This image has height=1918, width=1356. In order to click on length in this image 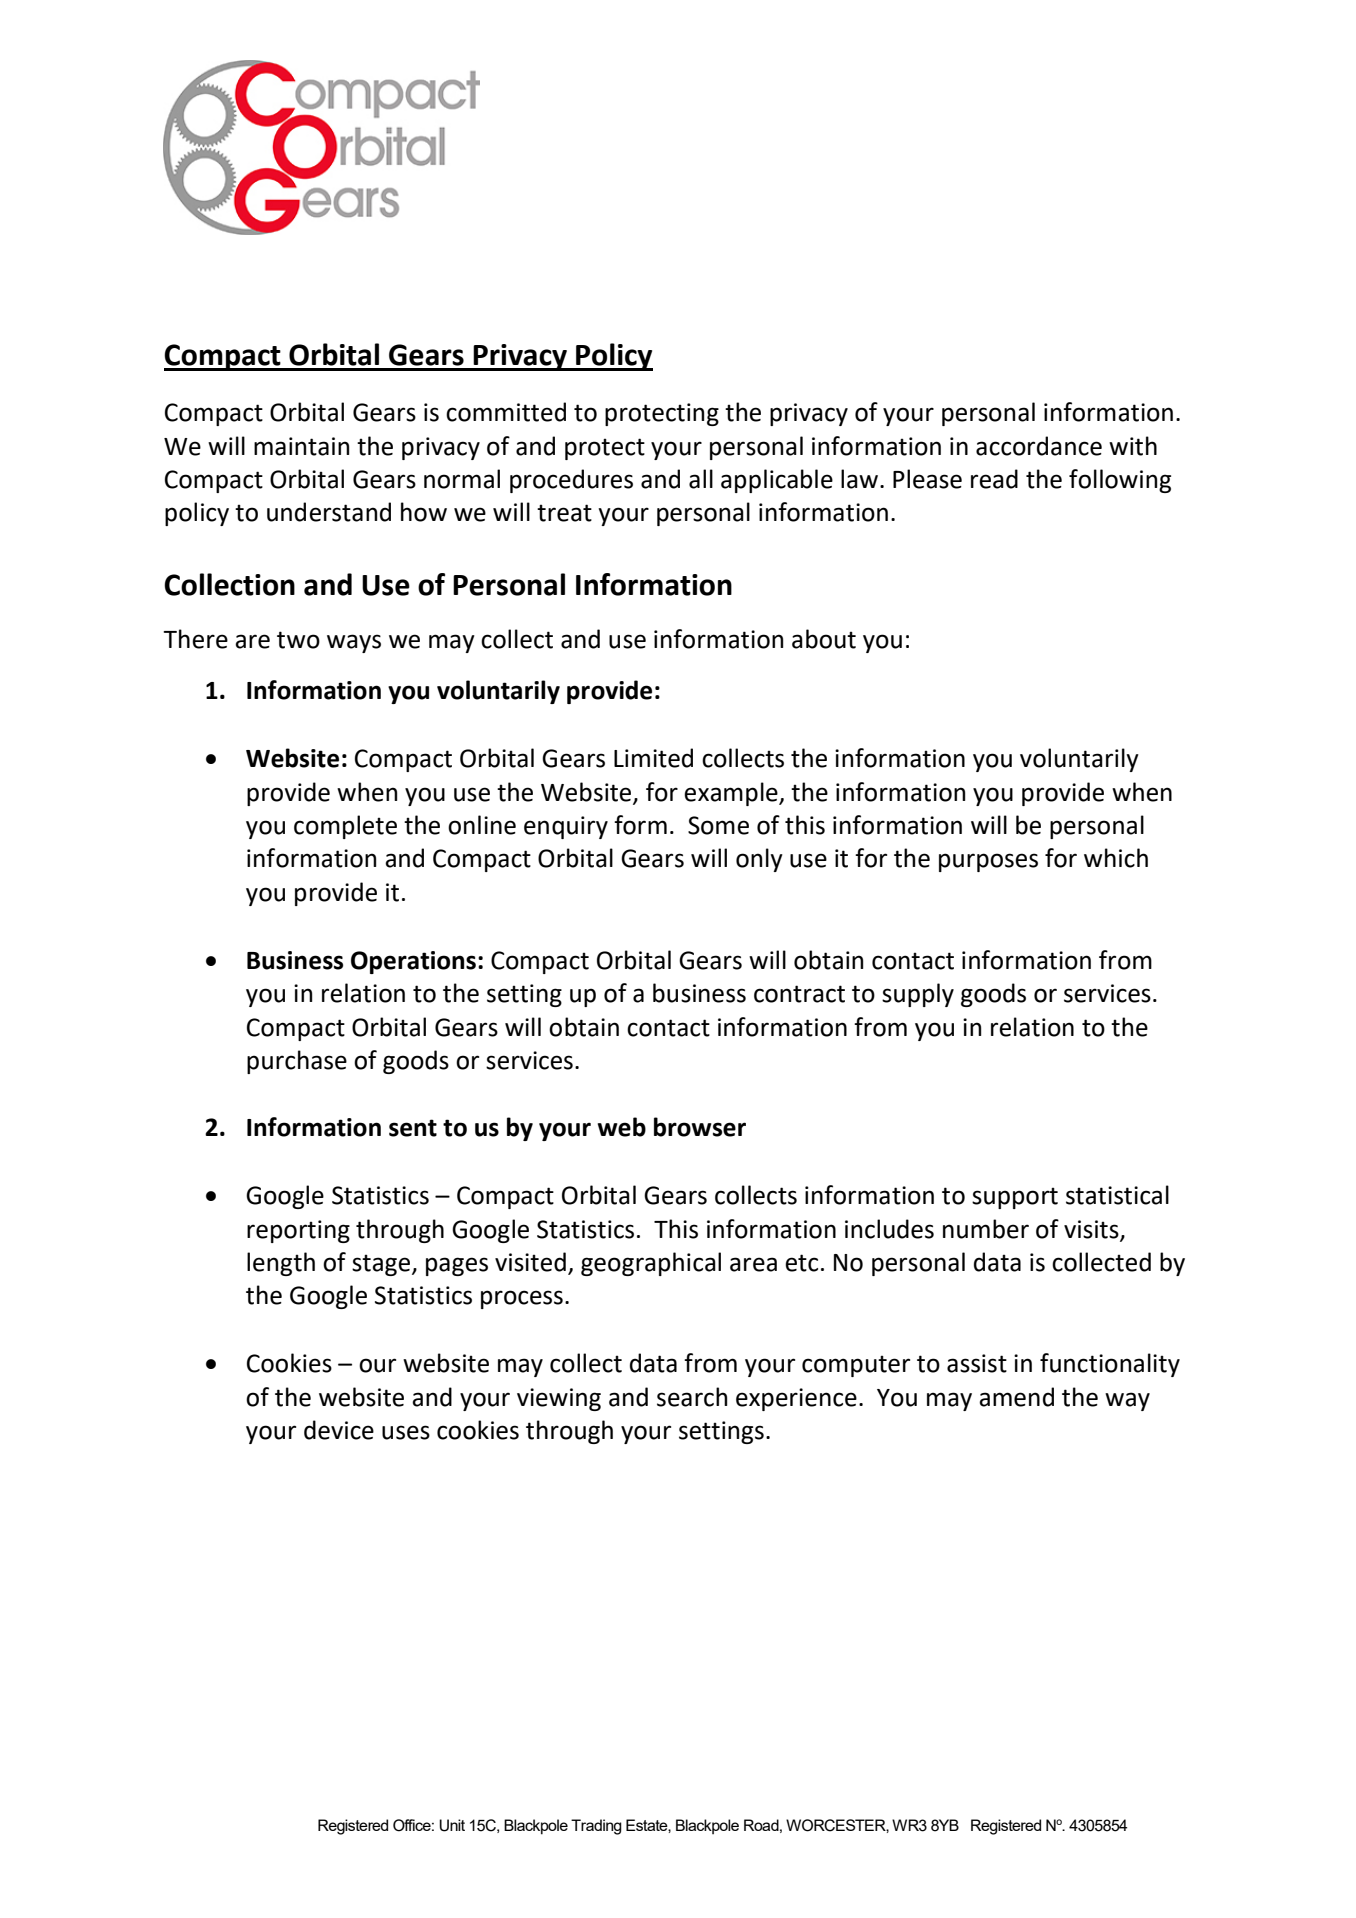, I will do `click(281, 1264)`.
